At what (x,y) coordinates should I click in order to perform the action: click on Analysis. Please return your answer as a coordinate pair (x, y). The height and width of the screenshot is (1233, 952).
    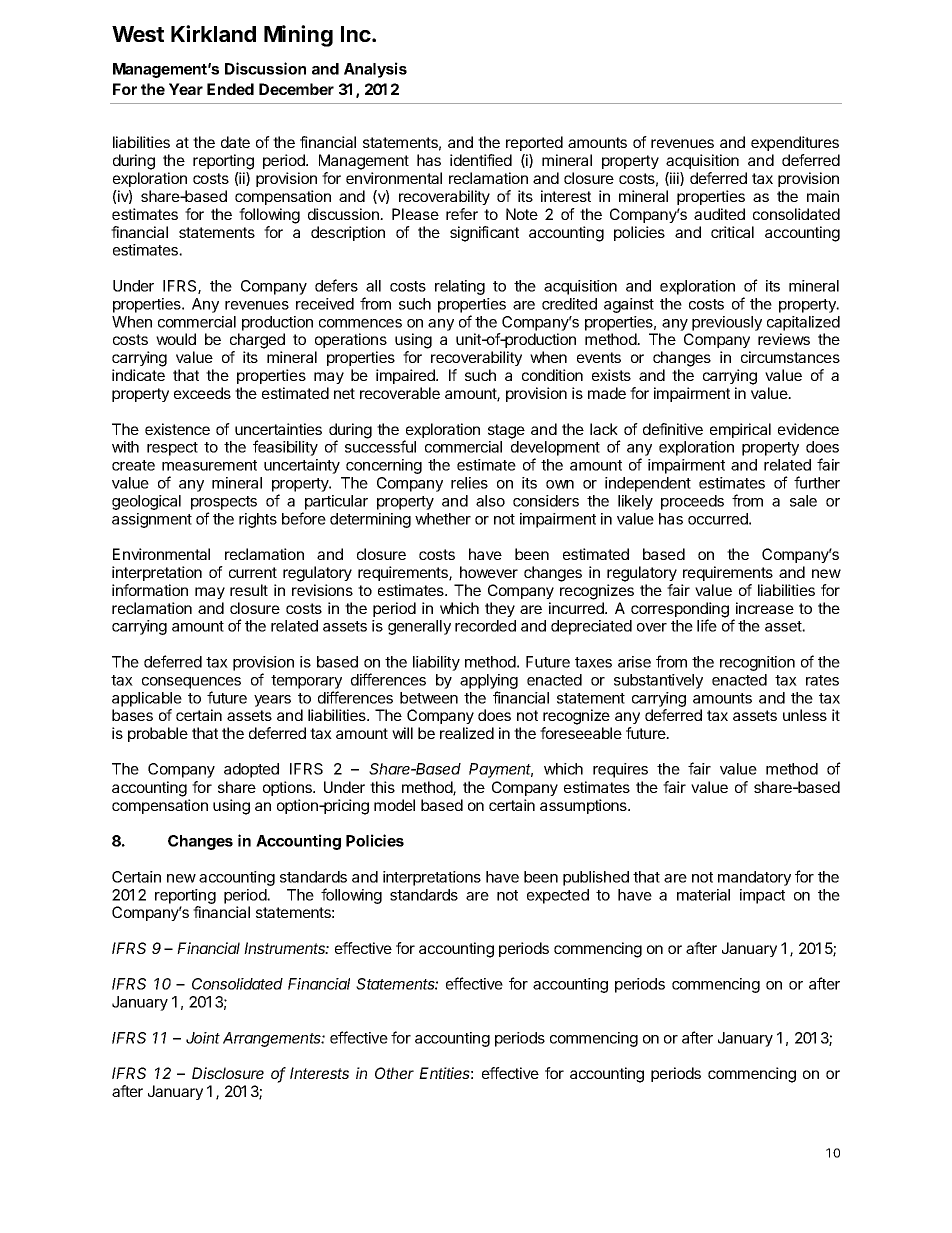
    Looking at the image, I should click on (375, 70).
